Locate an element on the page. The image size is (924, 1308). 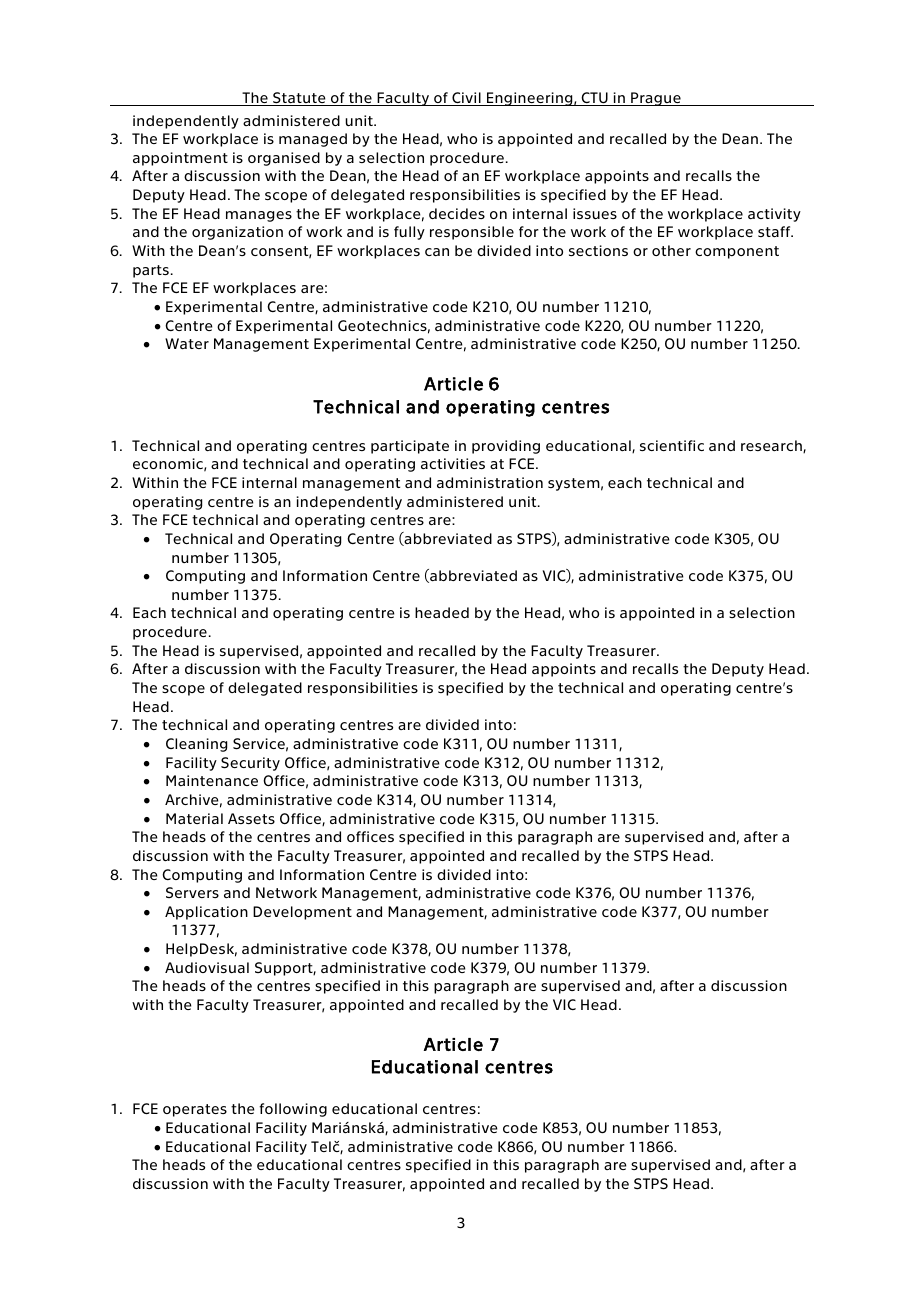
scientific is located at coordinates (672, 445).
